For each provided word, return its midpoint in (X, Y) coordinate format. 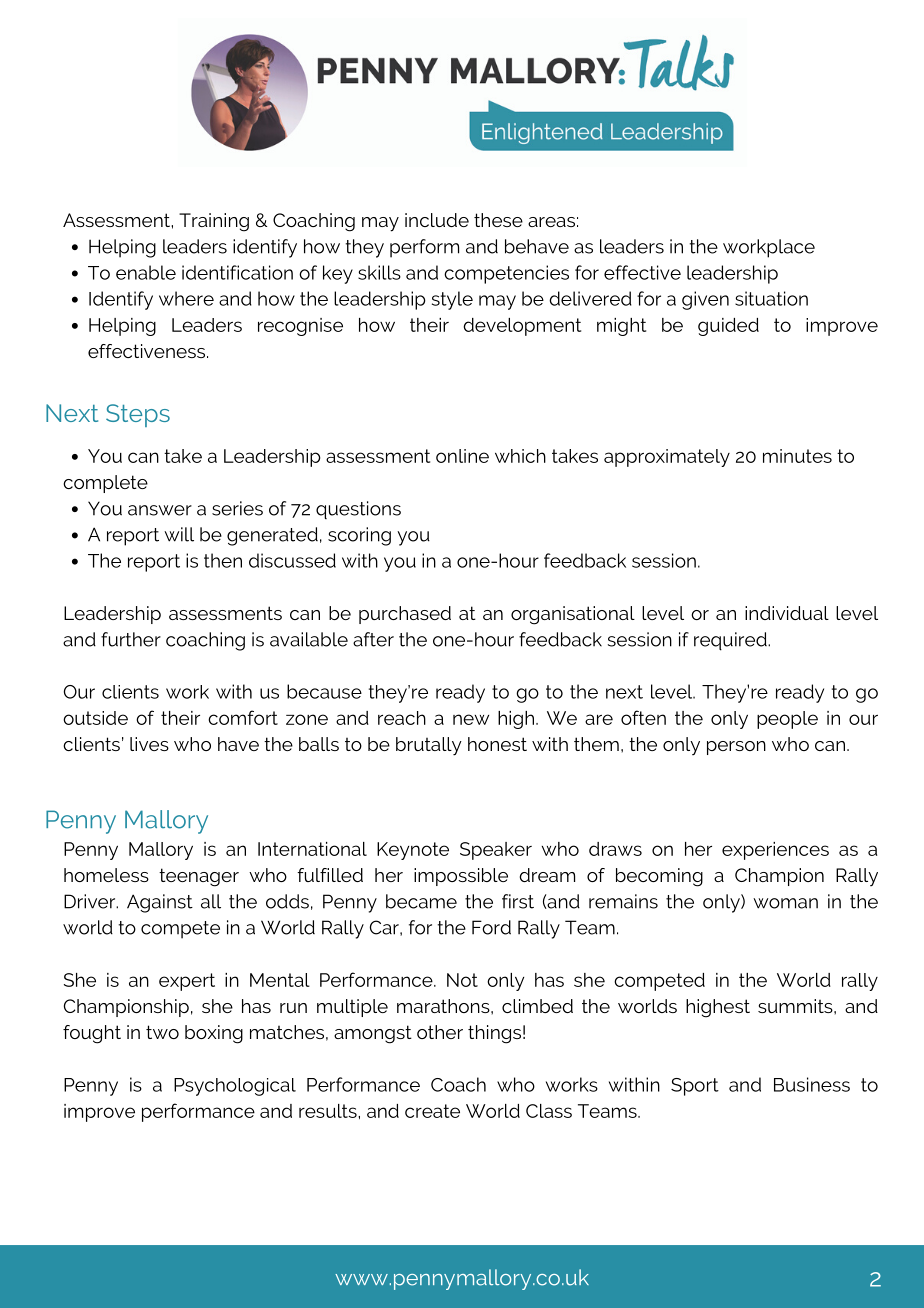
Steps (138, 415)
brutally (429, 746)
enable (146, 272)
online (462, 456)
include (437, 220)
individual (787, 613)
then (223, 560)
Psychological (235, 1087)
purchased (405, 615)
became (421, 901)
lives (149, 744)
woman (785, 903)
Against (160, 903)
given (705, 300)
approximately (667, 458)
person (736, 748)
